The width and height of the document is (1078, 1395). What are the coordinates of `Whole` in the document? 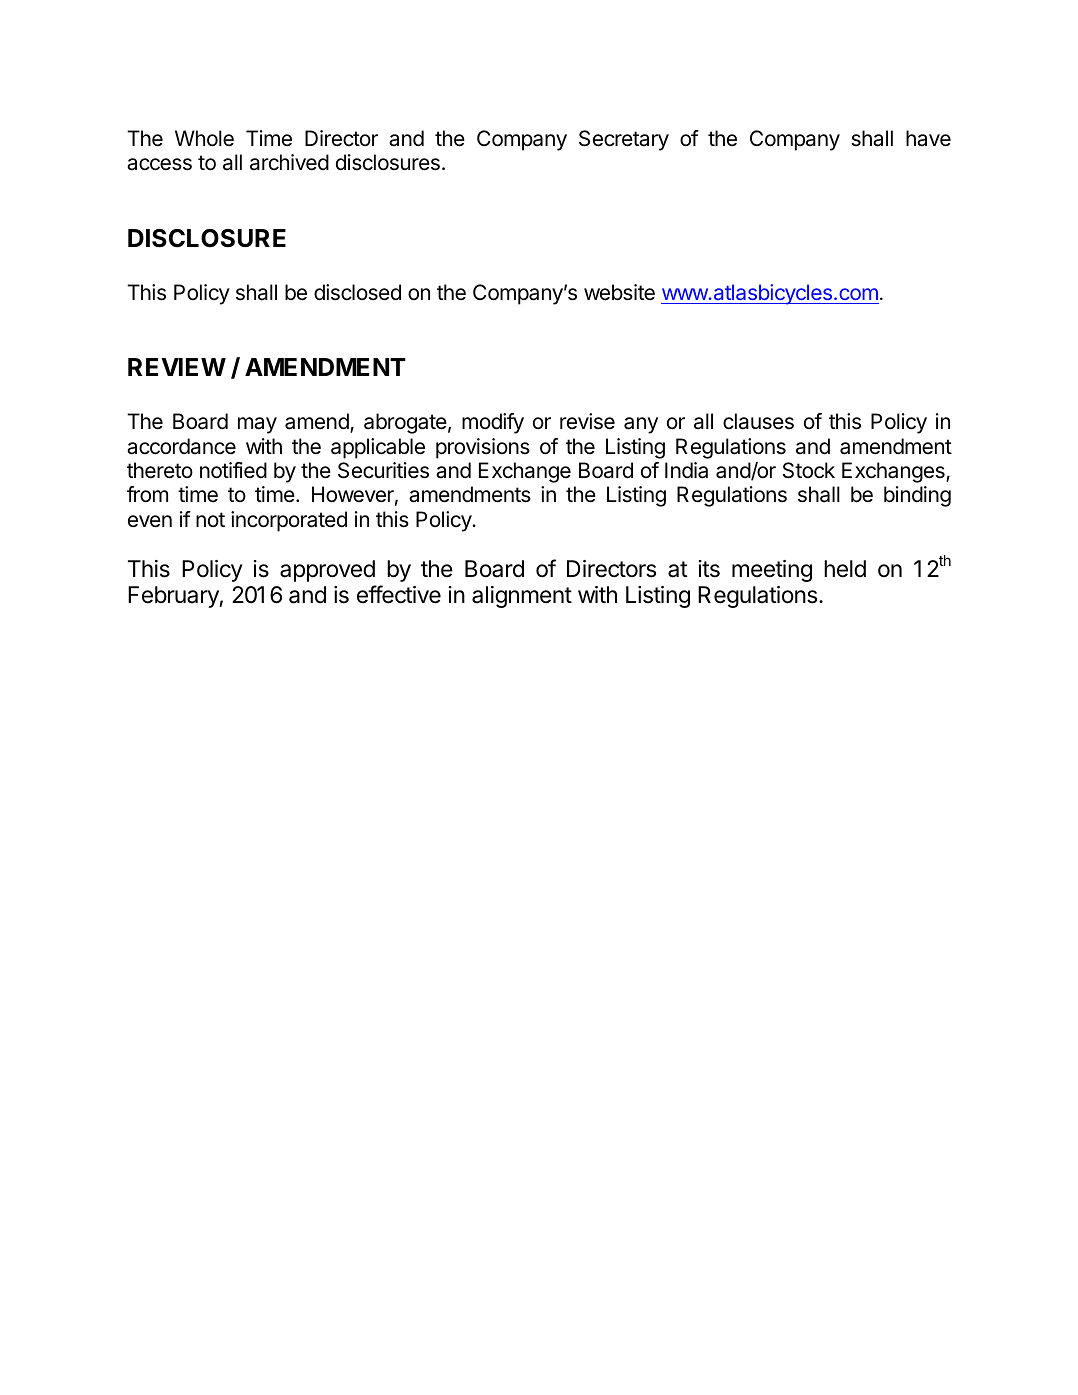 It's located at (204, 138).
